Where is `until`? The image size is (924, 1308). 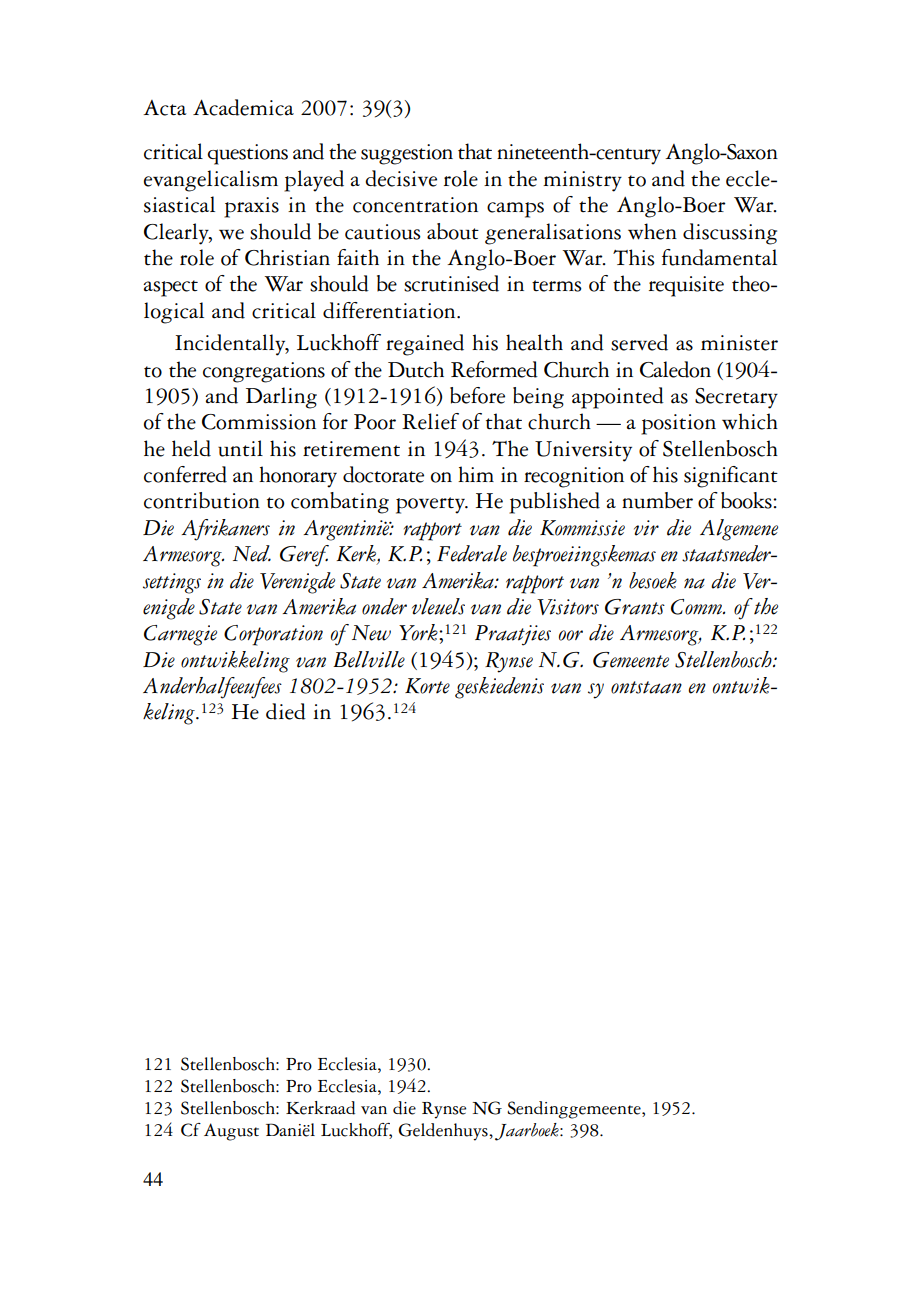
until is located at coordinates (240, 448).
